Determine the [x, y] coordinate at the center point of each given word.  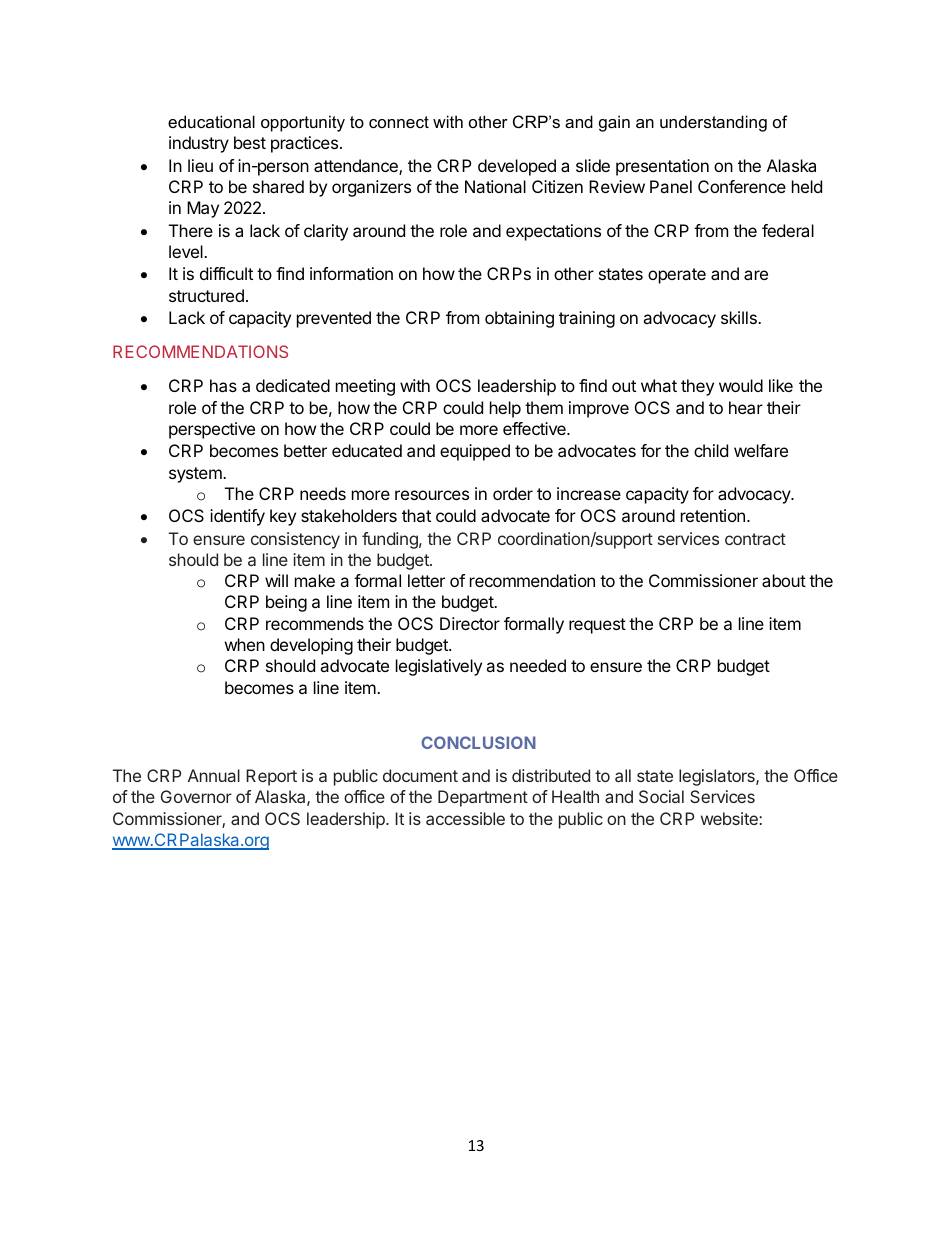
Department [483, 798]
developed [517, 167]
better [305, 450]
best [250, 142]
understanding [713, 123]
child [711, 450]
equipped [475, 452]
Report [271, 777]
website [730, 818]
